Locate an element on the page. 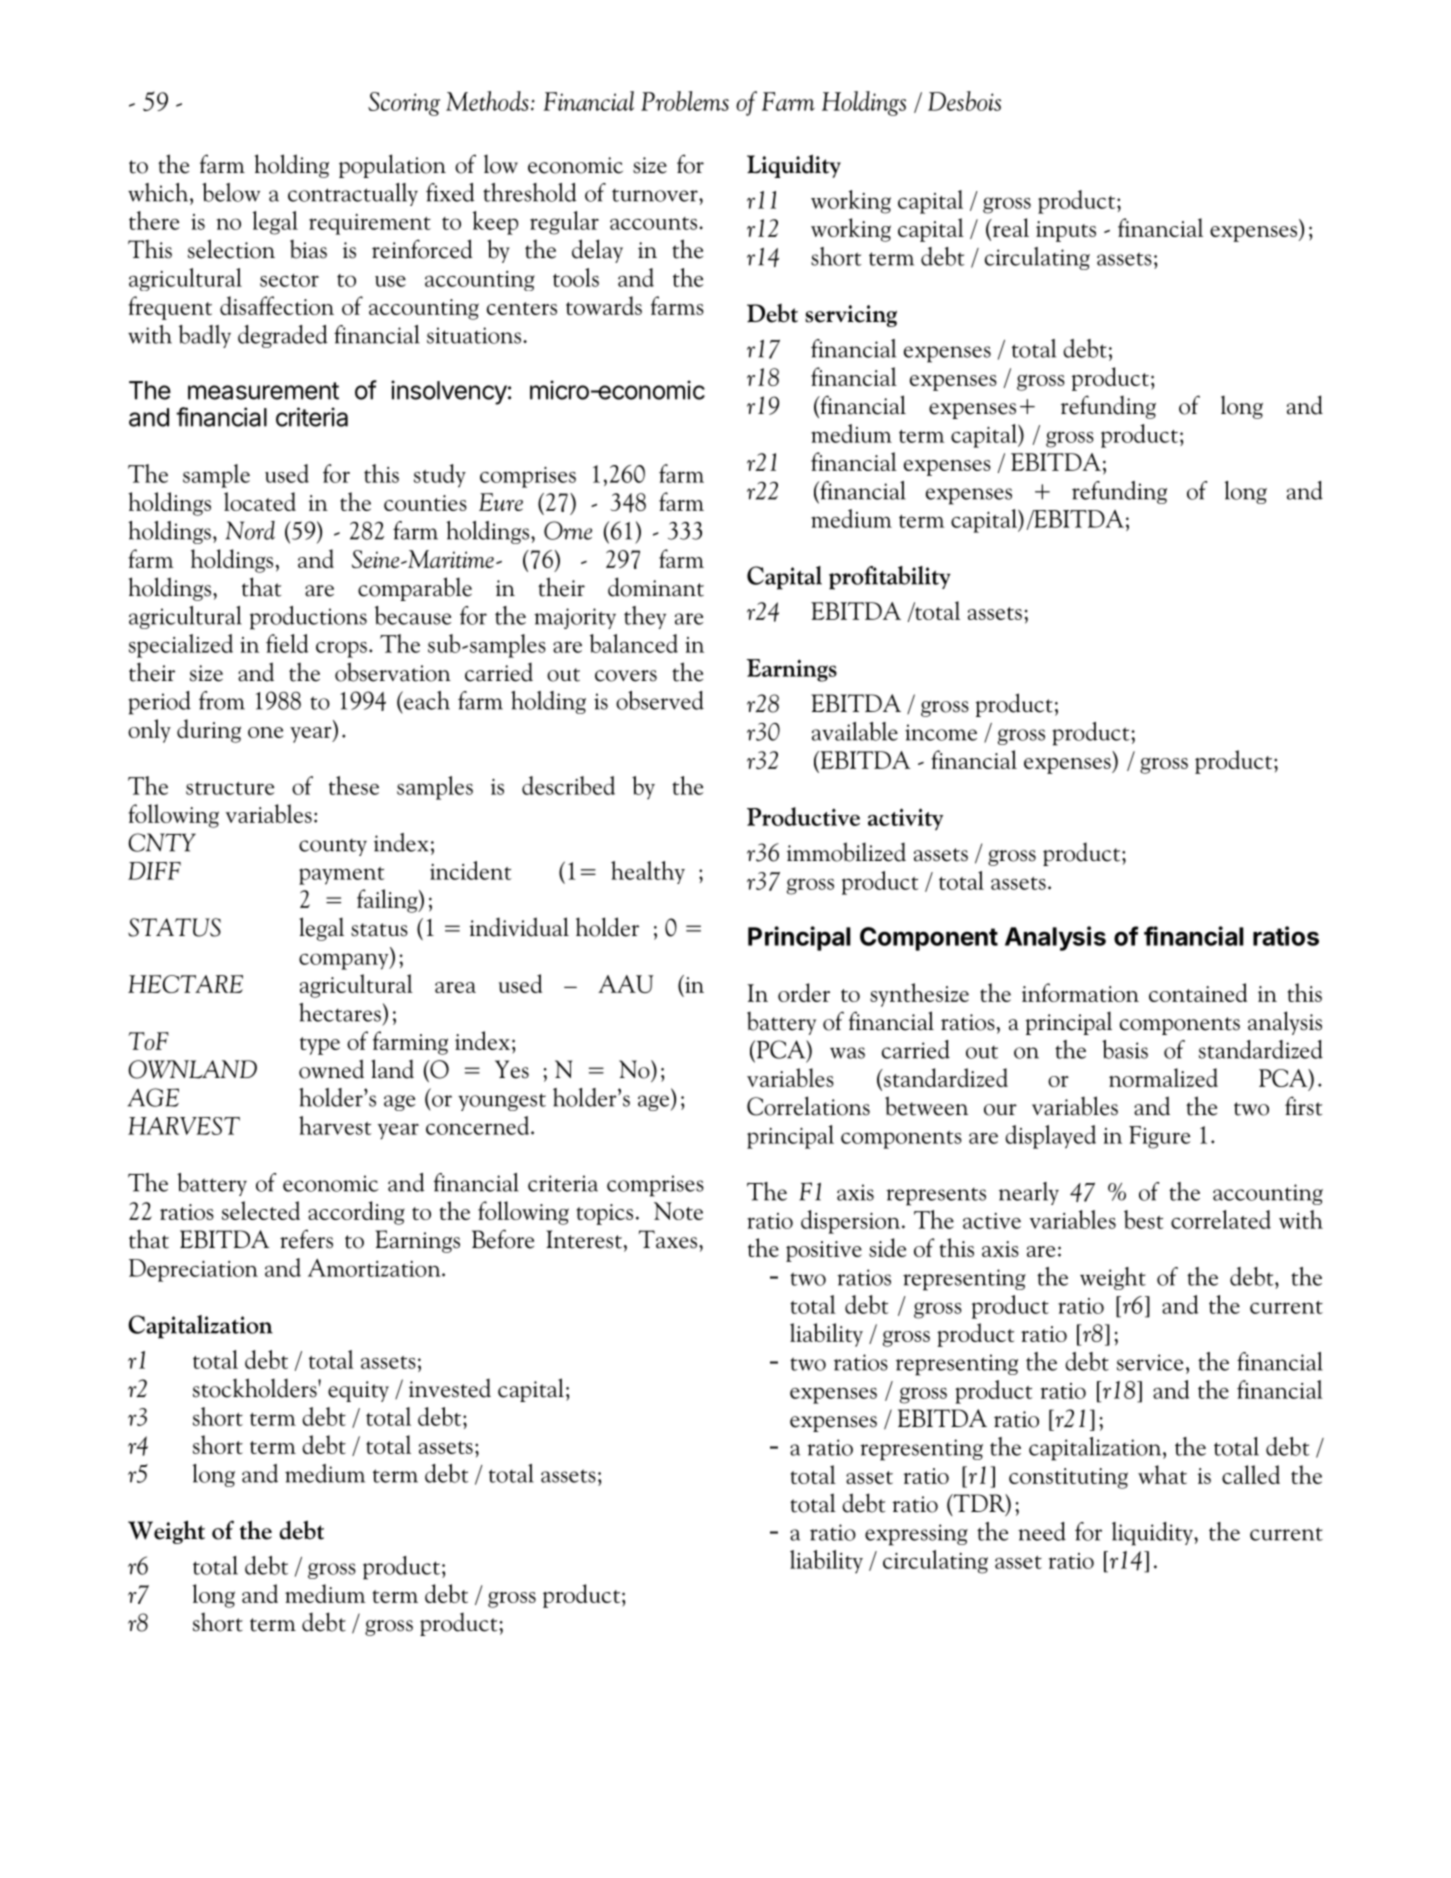 The width and height of the document is (1451, 1878). best is located at coordinates (1143, 1219).
